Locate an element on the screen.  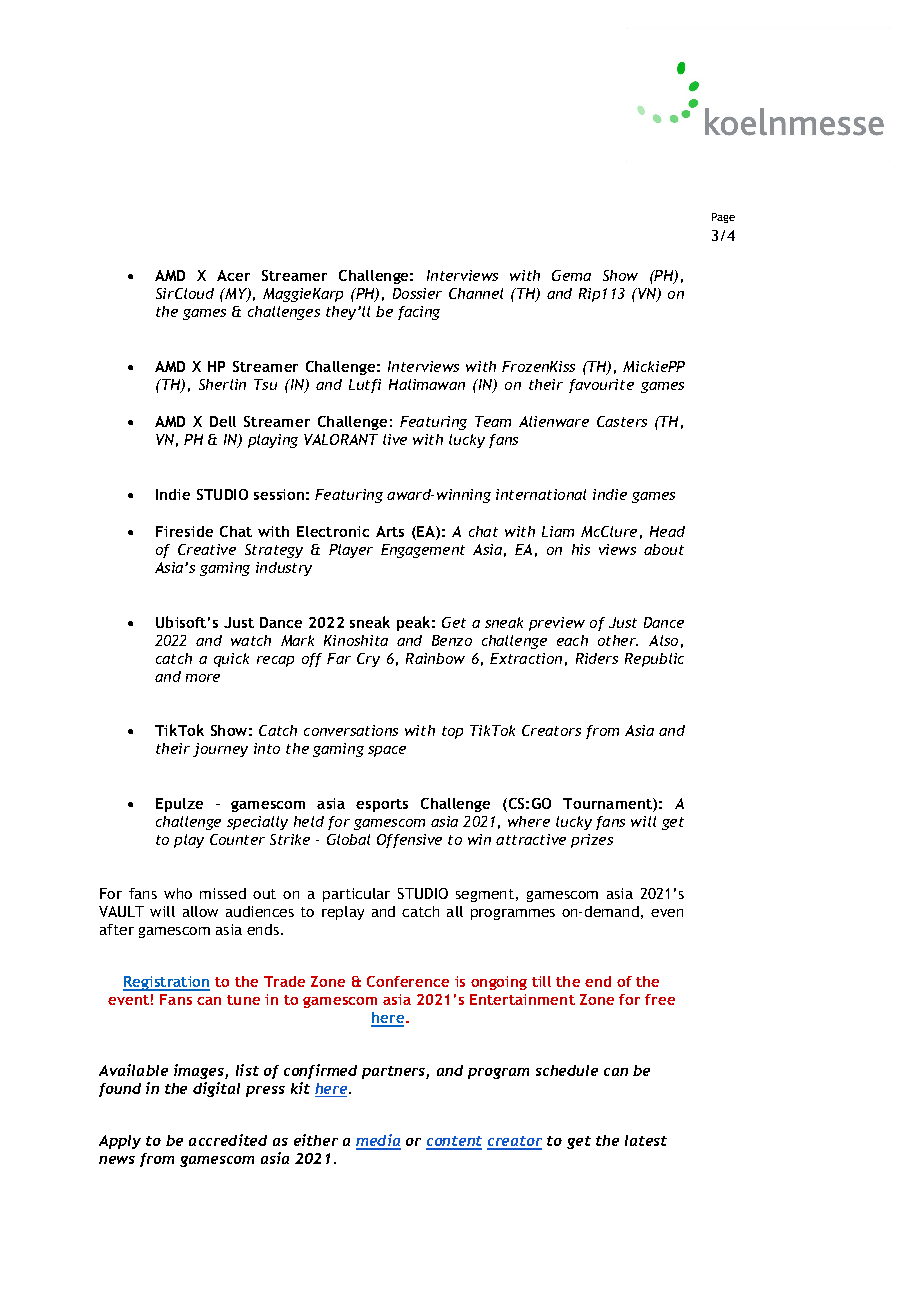
allow is located at coordinates (200, 911).
